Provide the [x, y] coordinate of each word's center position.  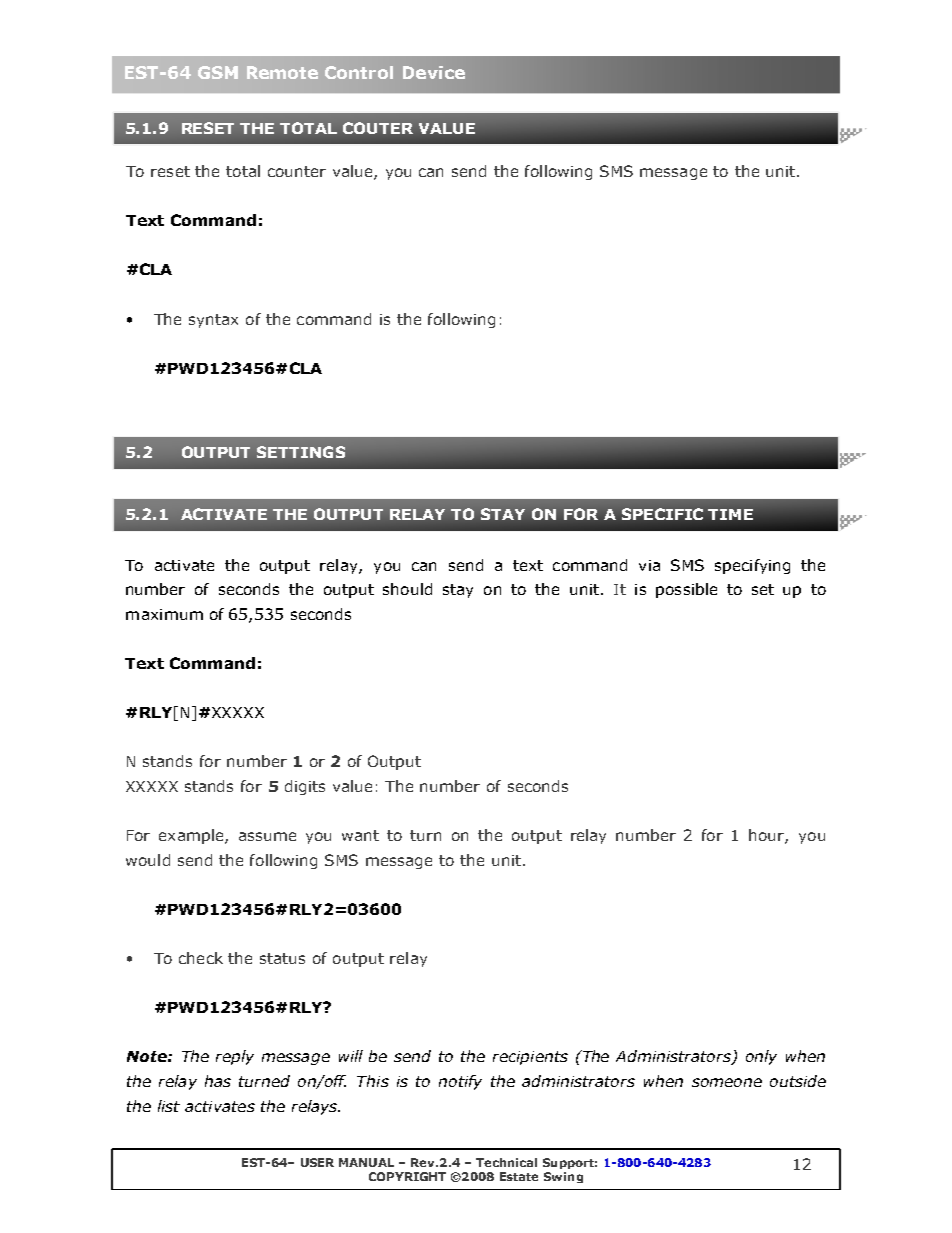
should [407, 589]
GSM [218, 72]
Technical [506, 1162]
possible [686, 590]
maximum [164, 614]
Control [359, 72]
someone [727, 1082]
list [169, 1106]
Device [434, 72]
